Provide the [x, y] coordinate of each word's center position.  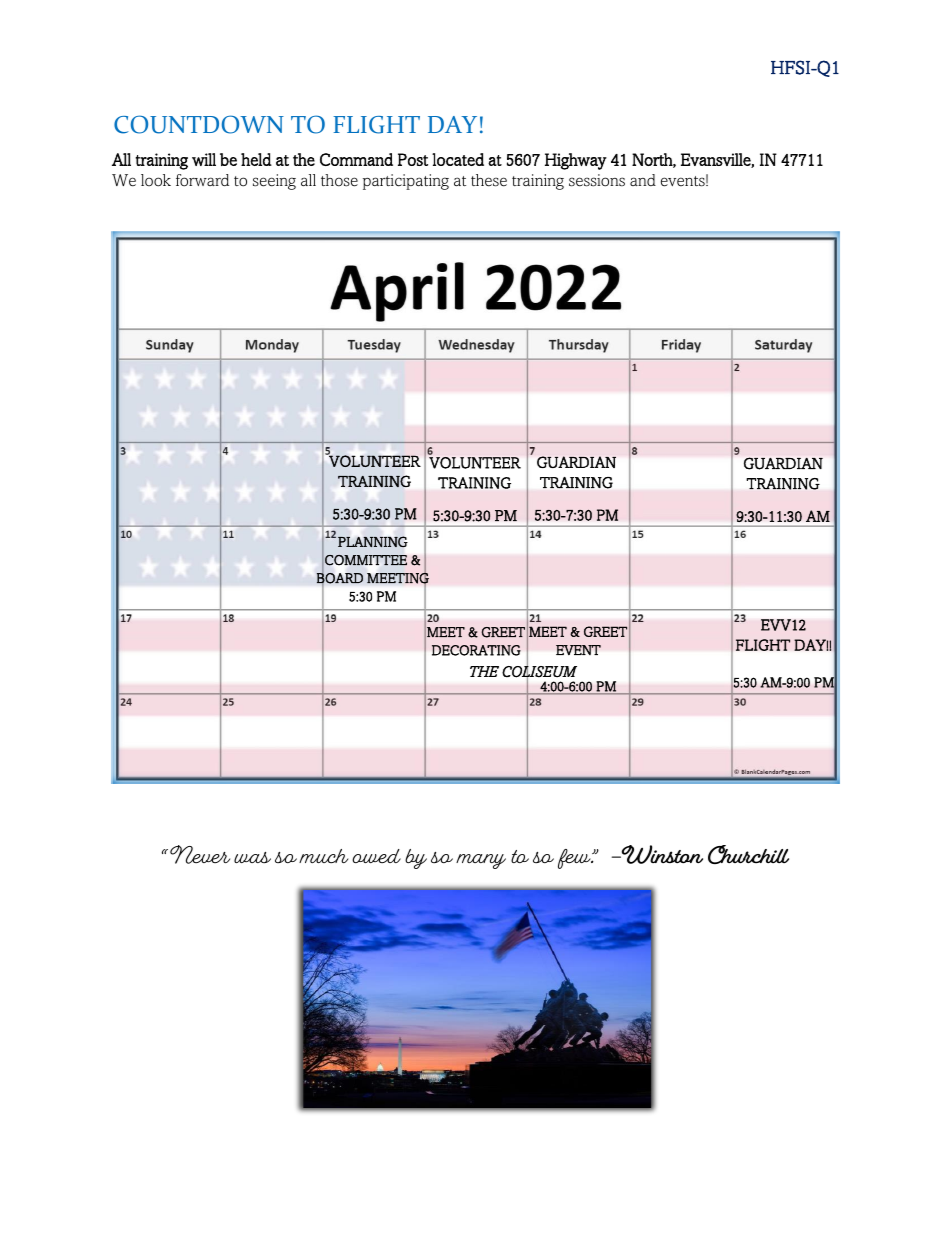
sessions [597, 180]
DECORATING [476, 650]
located [458, 159]
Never [200, 854]
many [481, 861]
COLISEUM [539, 671]
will [204, 159]
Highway [576, 161]
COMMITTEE [366, 560]
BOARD [340, 578]
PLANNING [373, 541]
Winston [661, 854]
